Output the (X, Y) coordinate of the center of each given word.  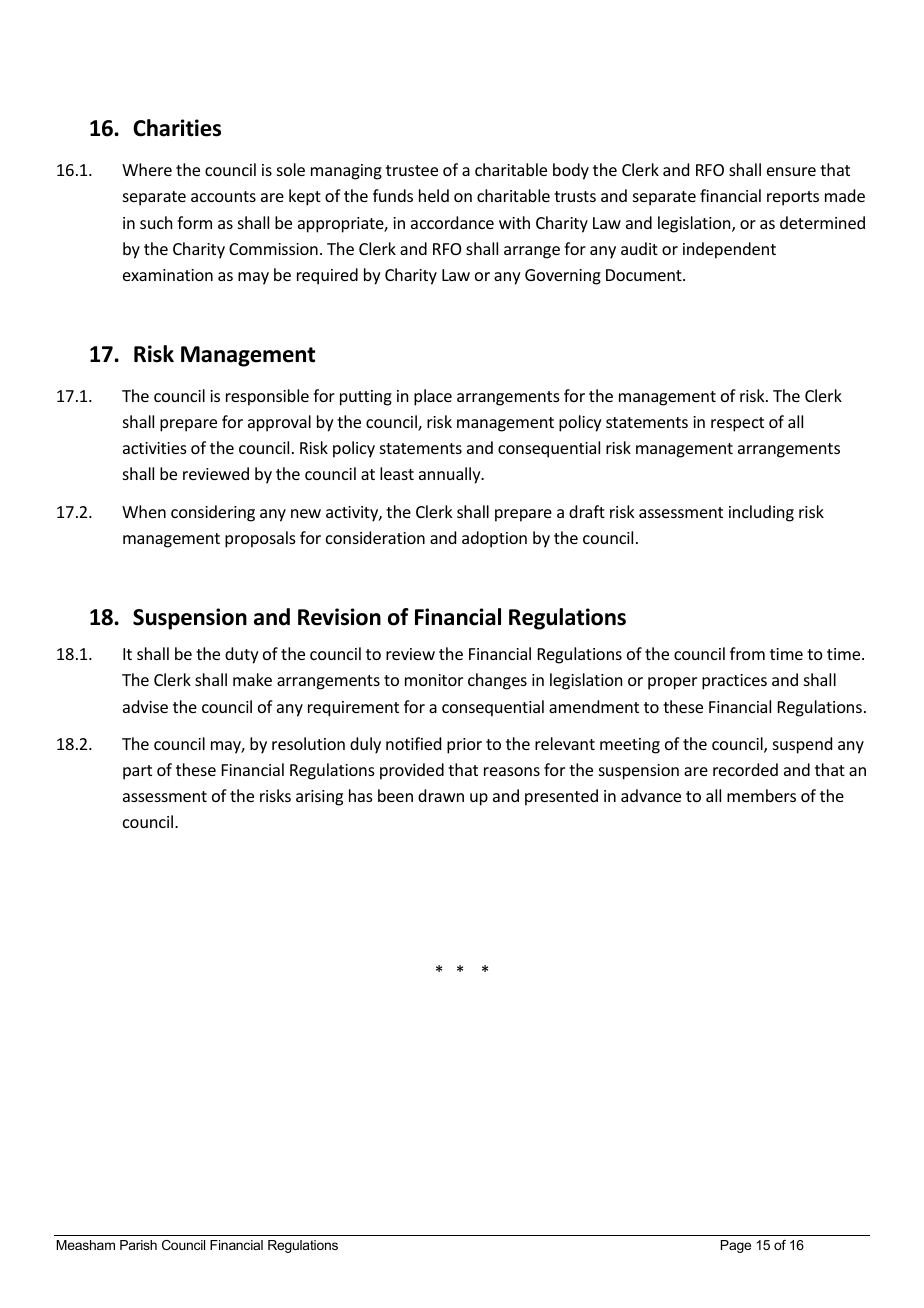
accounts (223, 196)
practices (734, 682)
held (434, 195)
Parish (138, 1245)
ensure (791, 171)
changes (497, 681)
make (252, 679)
